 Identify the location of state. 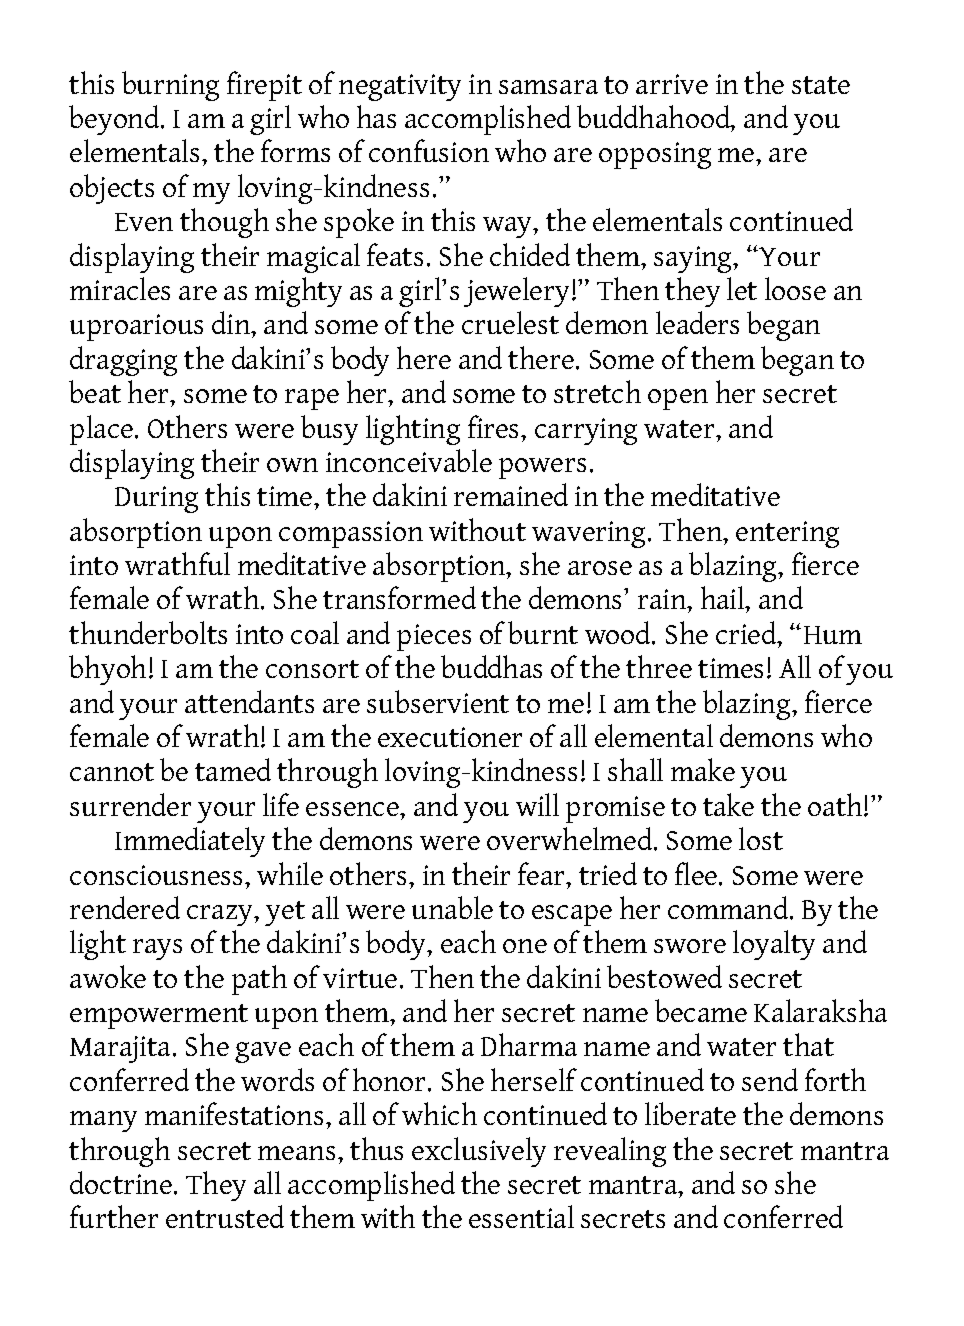
(821, 85).
